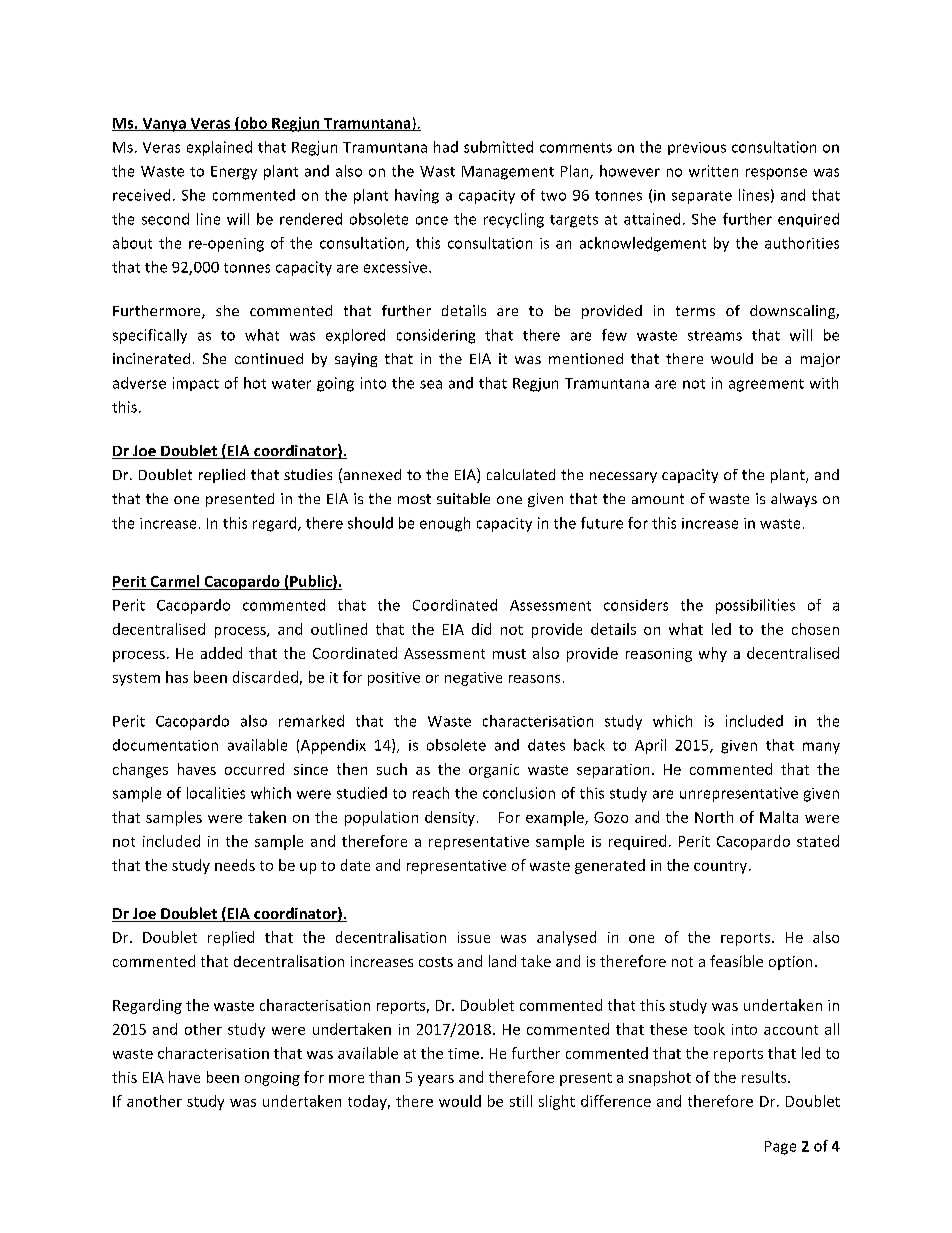 The width and height of the document is (952, 1233). What do you see at coordinates (766, 385) in the document?
I see `agreement` at bounding box center [766, 385].
